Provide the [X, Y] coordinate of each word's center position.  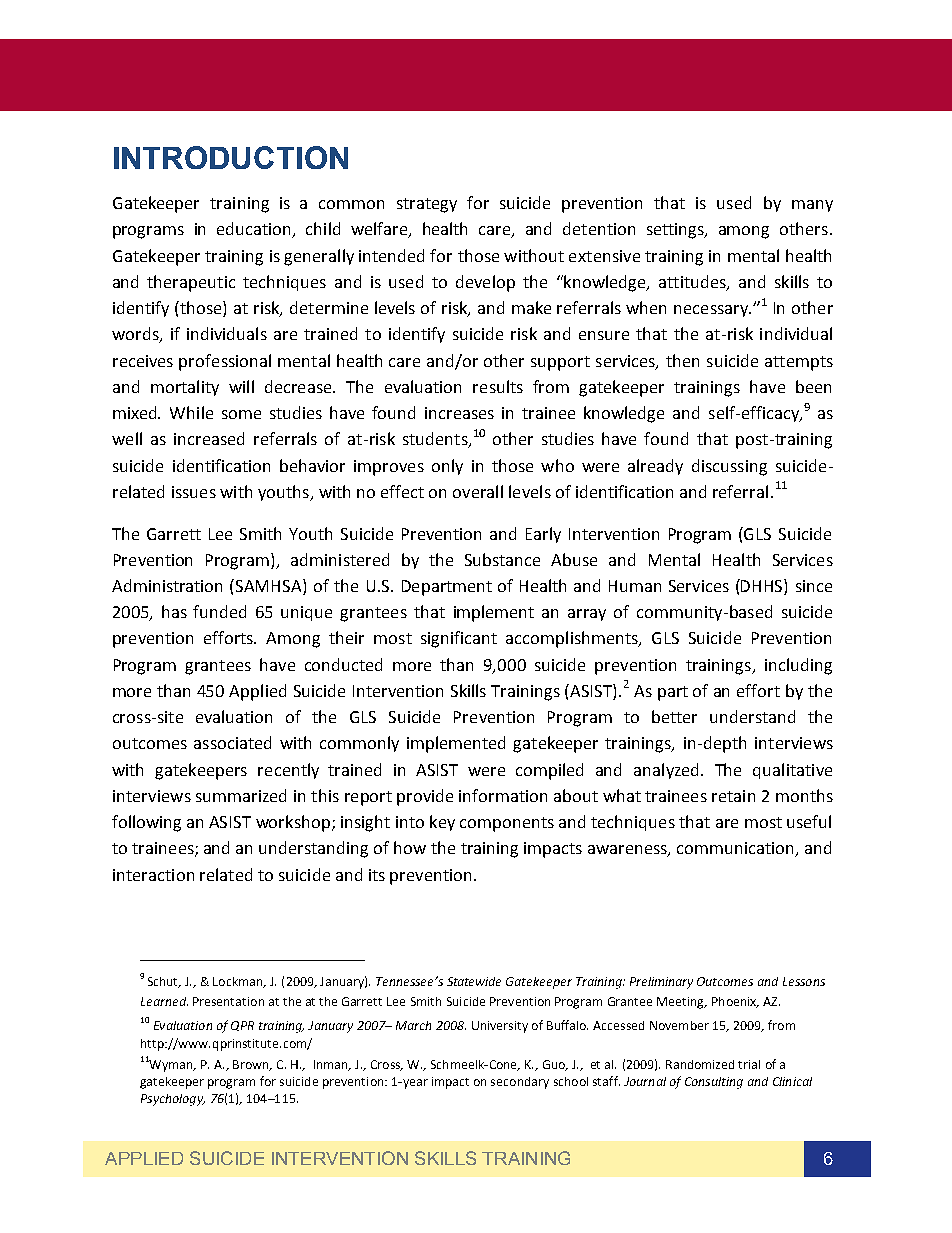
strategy [427, 205]
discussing [729, 467]
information [503, 795]
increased [209, 438]
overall [478, 491]
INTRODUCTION [231, 157]
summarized [241, 795]
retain [733, 796]
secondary [520, 1083]
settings [677, 231]
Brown [252, 1065]
